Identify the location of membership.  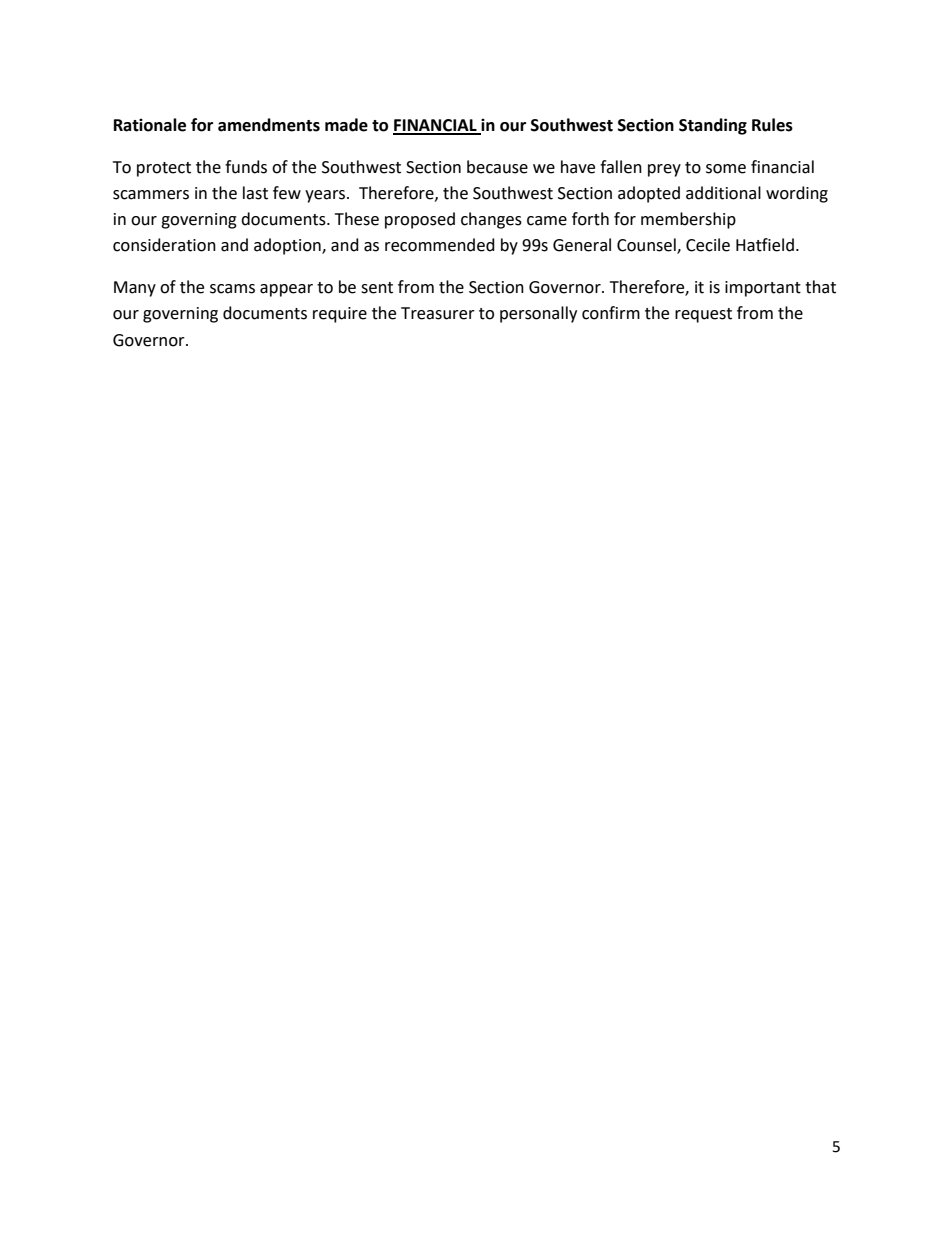
(688, 220).
